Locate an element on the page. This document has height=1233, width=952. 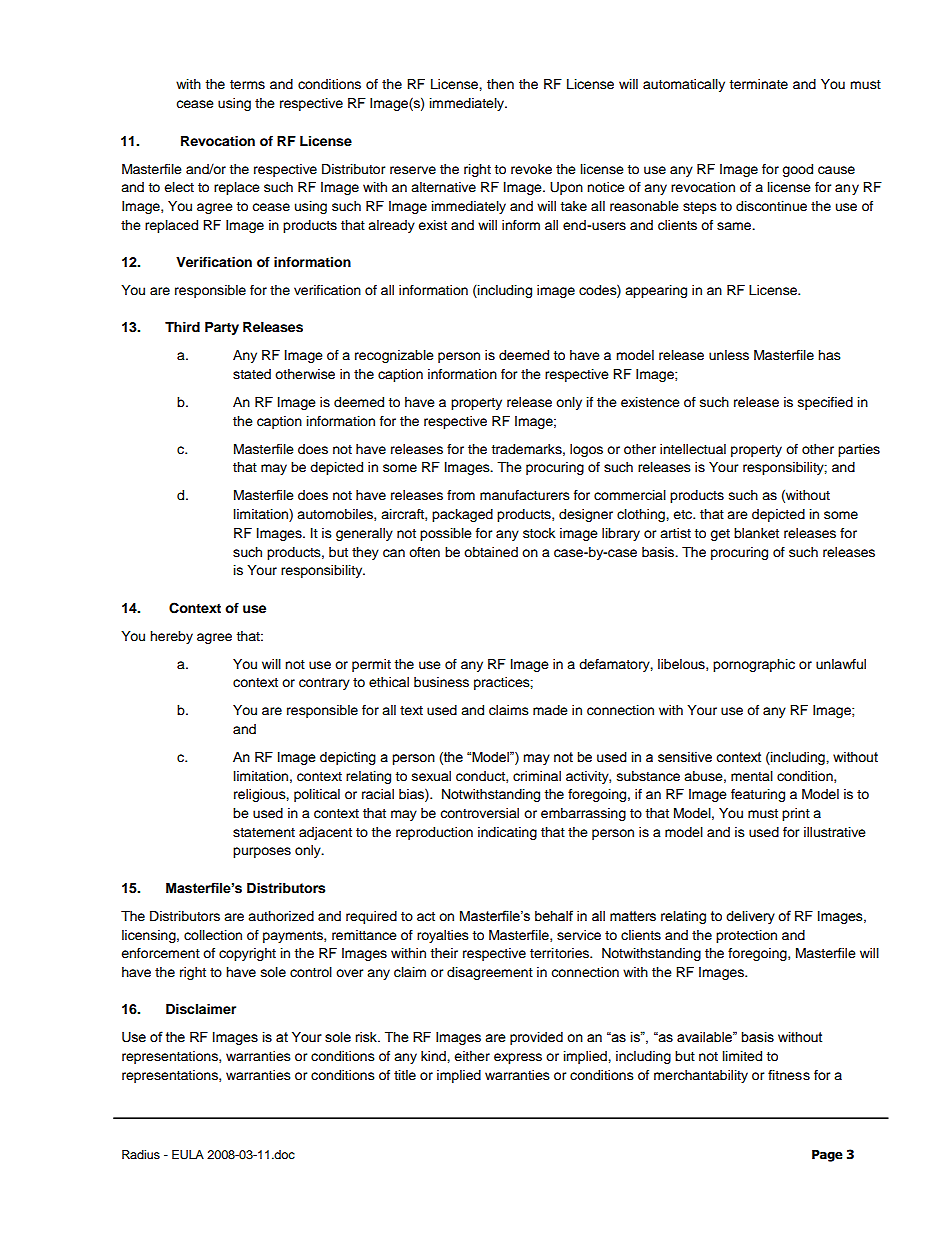
generally is located at coordinates (364, 534).
